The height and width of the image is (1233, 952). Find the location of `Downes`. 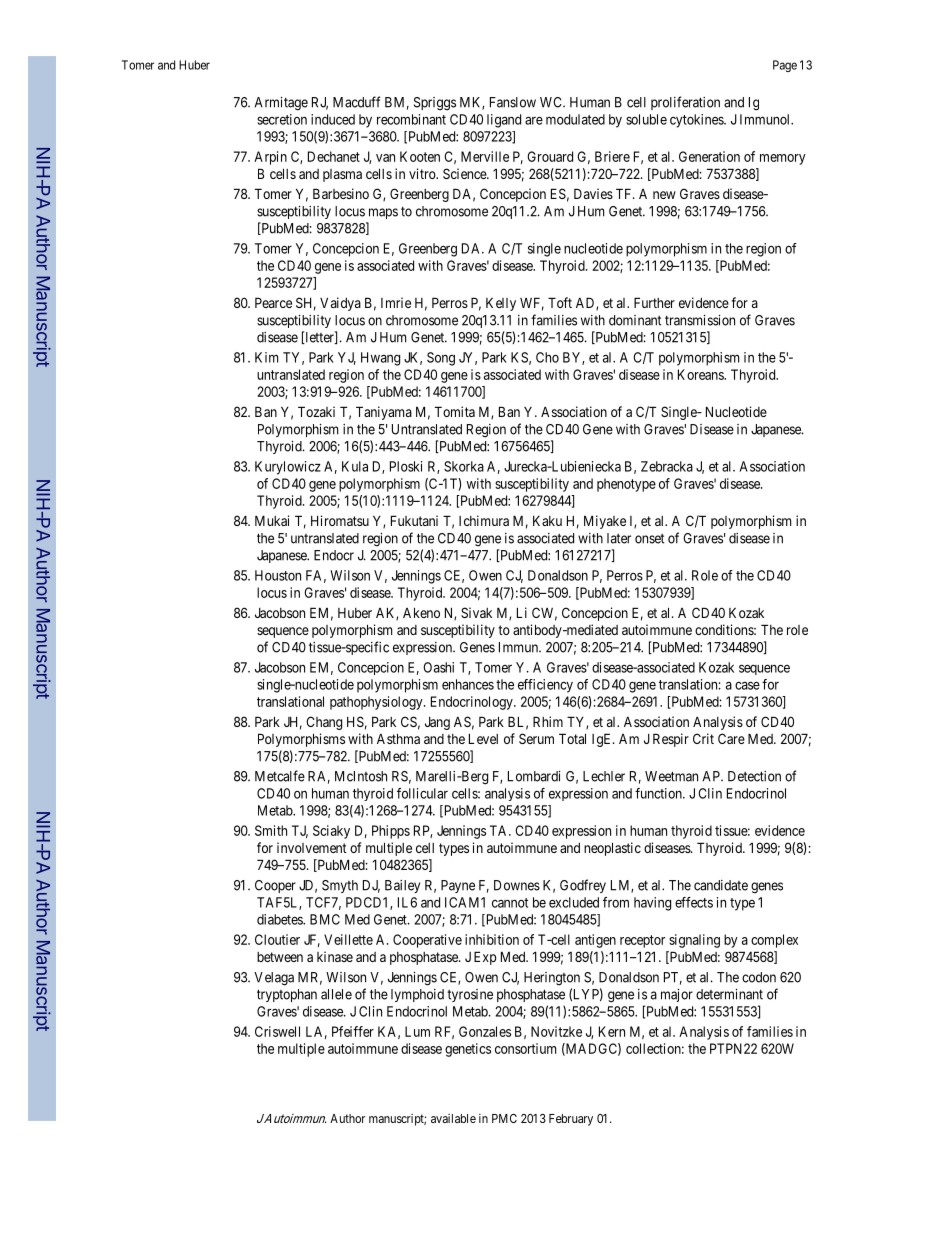

Downes is located at coordinates (517, 885).
